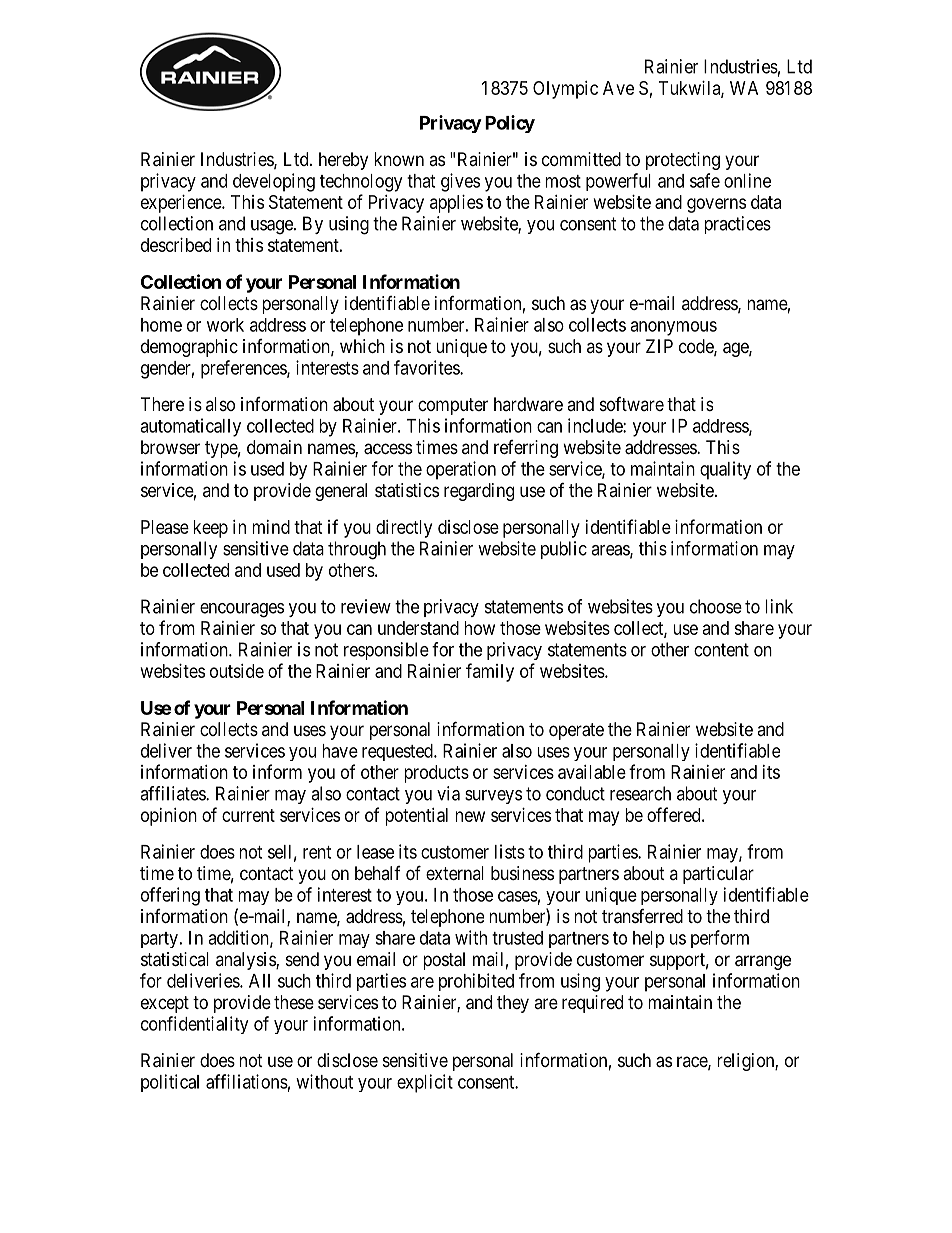 This screenshot has width=952, height=1233. What do you see at coordinates (425, 1083) in the screenshot?
I see `explicit` at bounding box center [425, 1083].
